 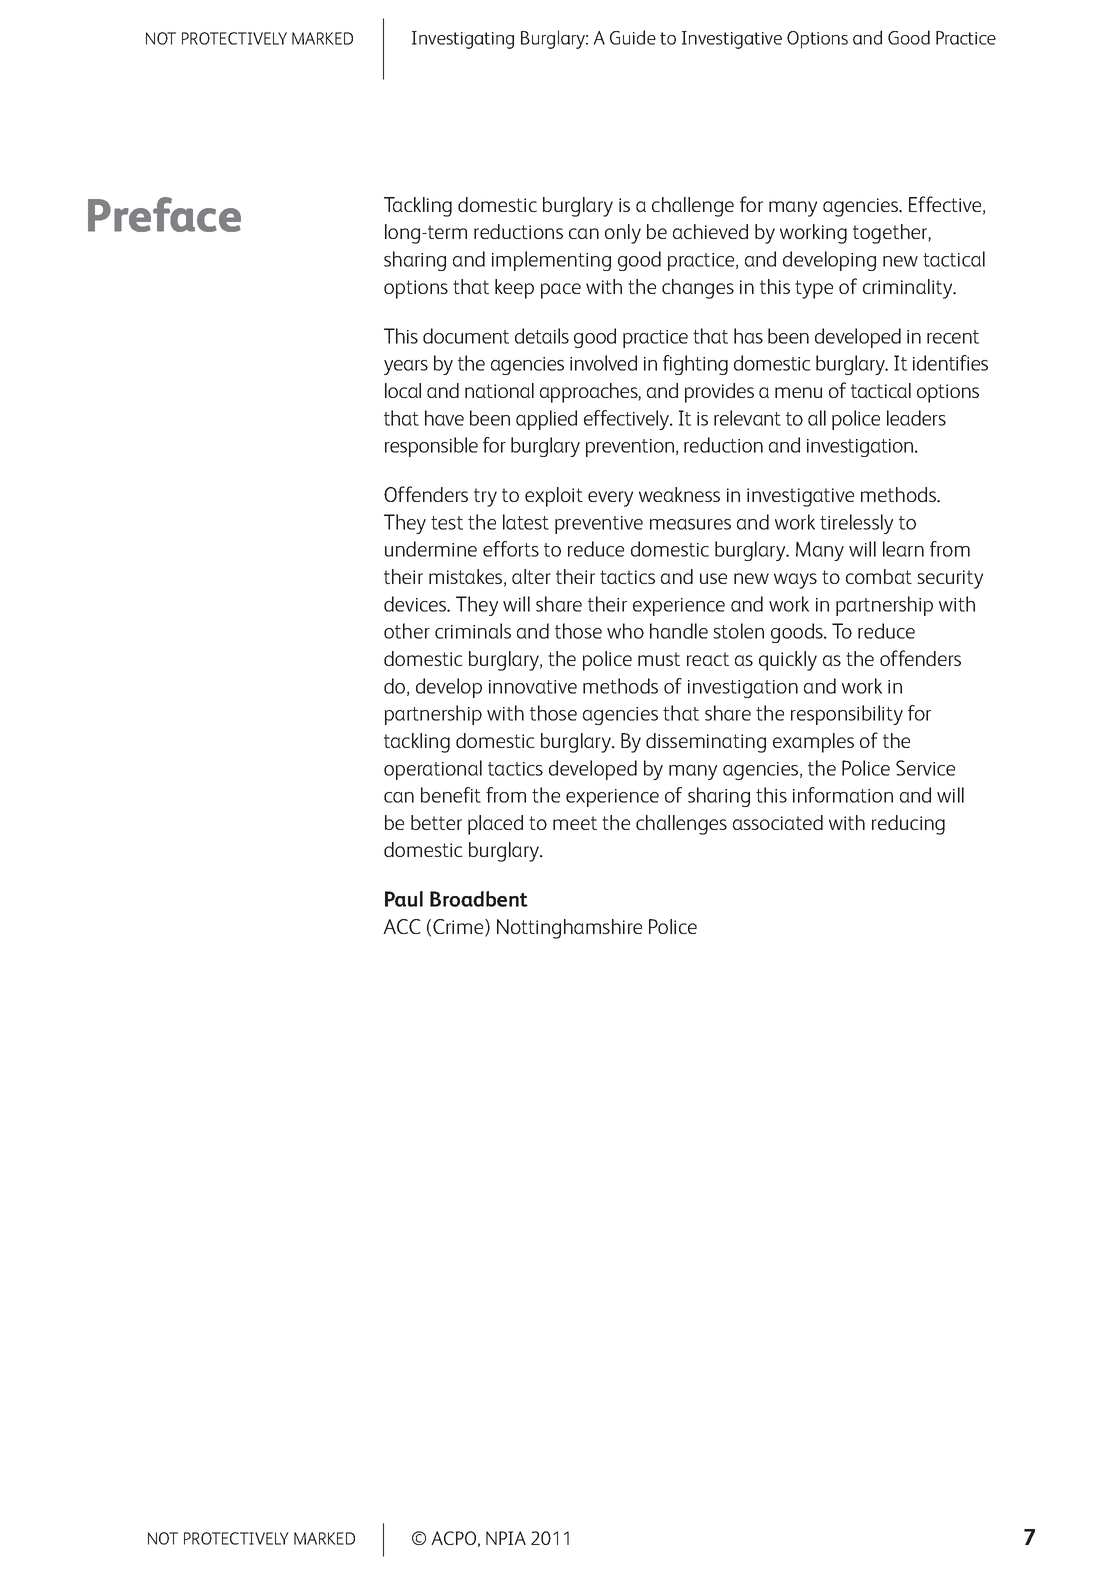 What do you see at coordinates (554, 497) in the document?
I see `exploit` at bounding box center [554, 497].
